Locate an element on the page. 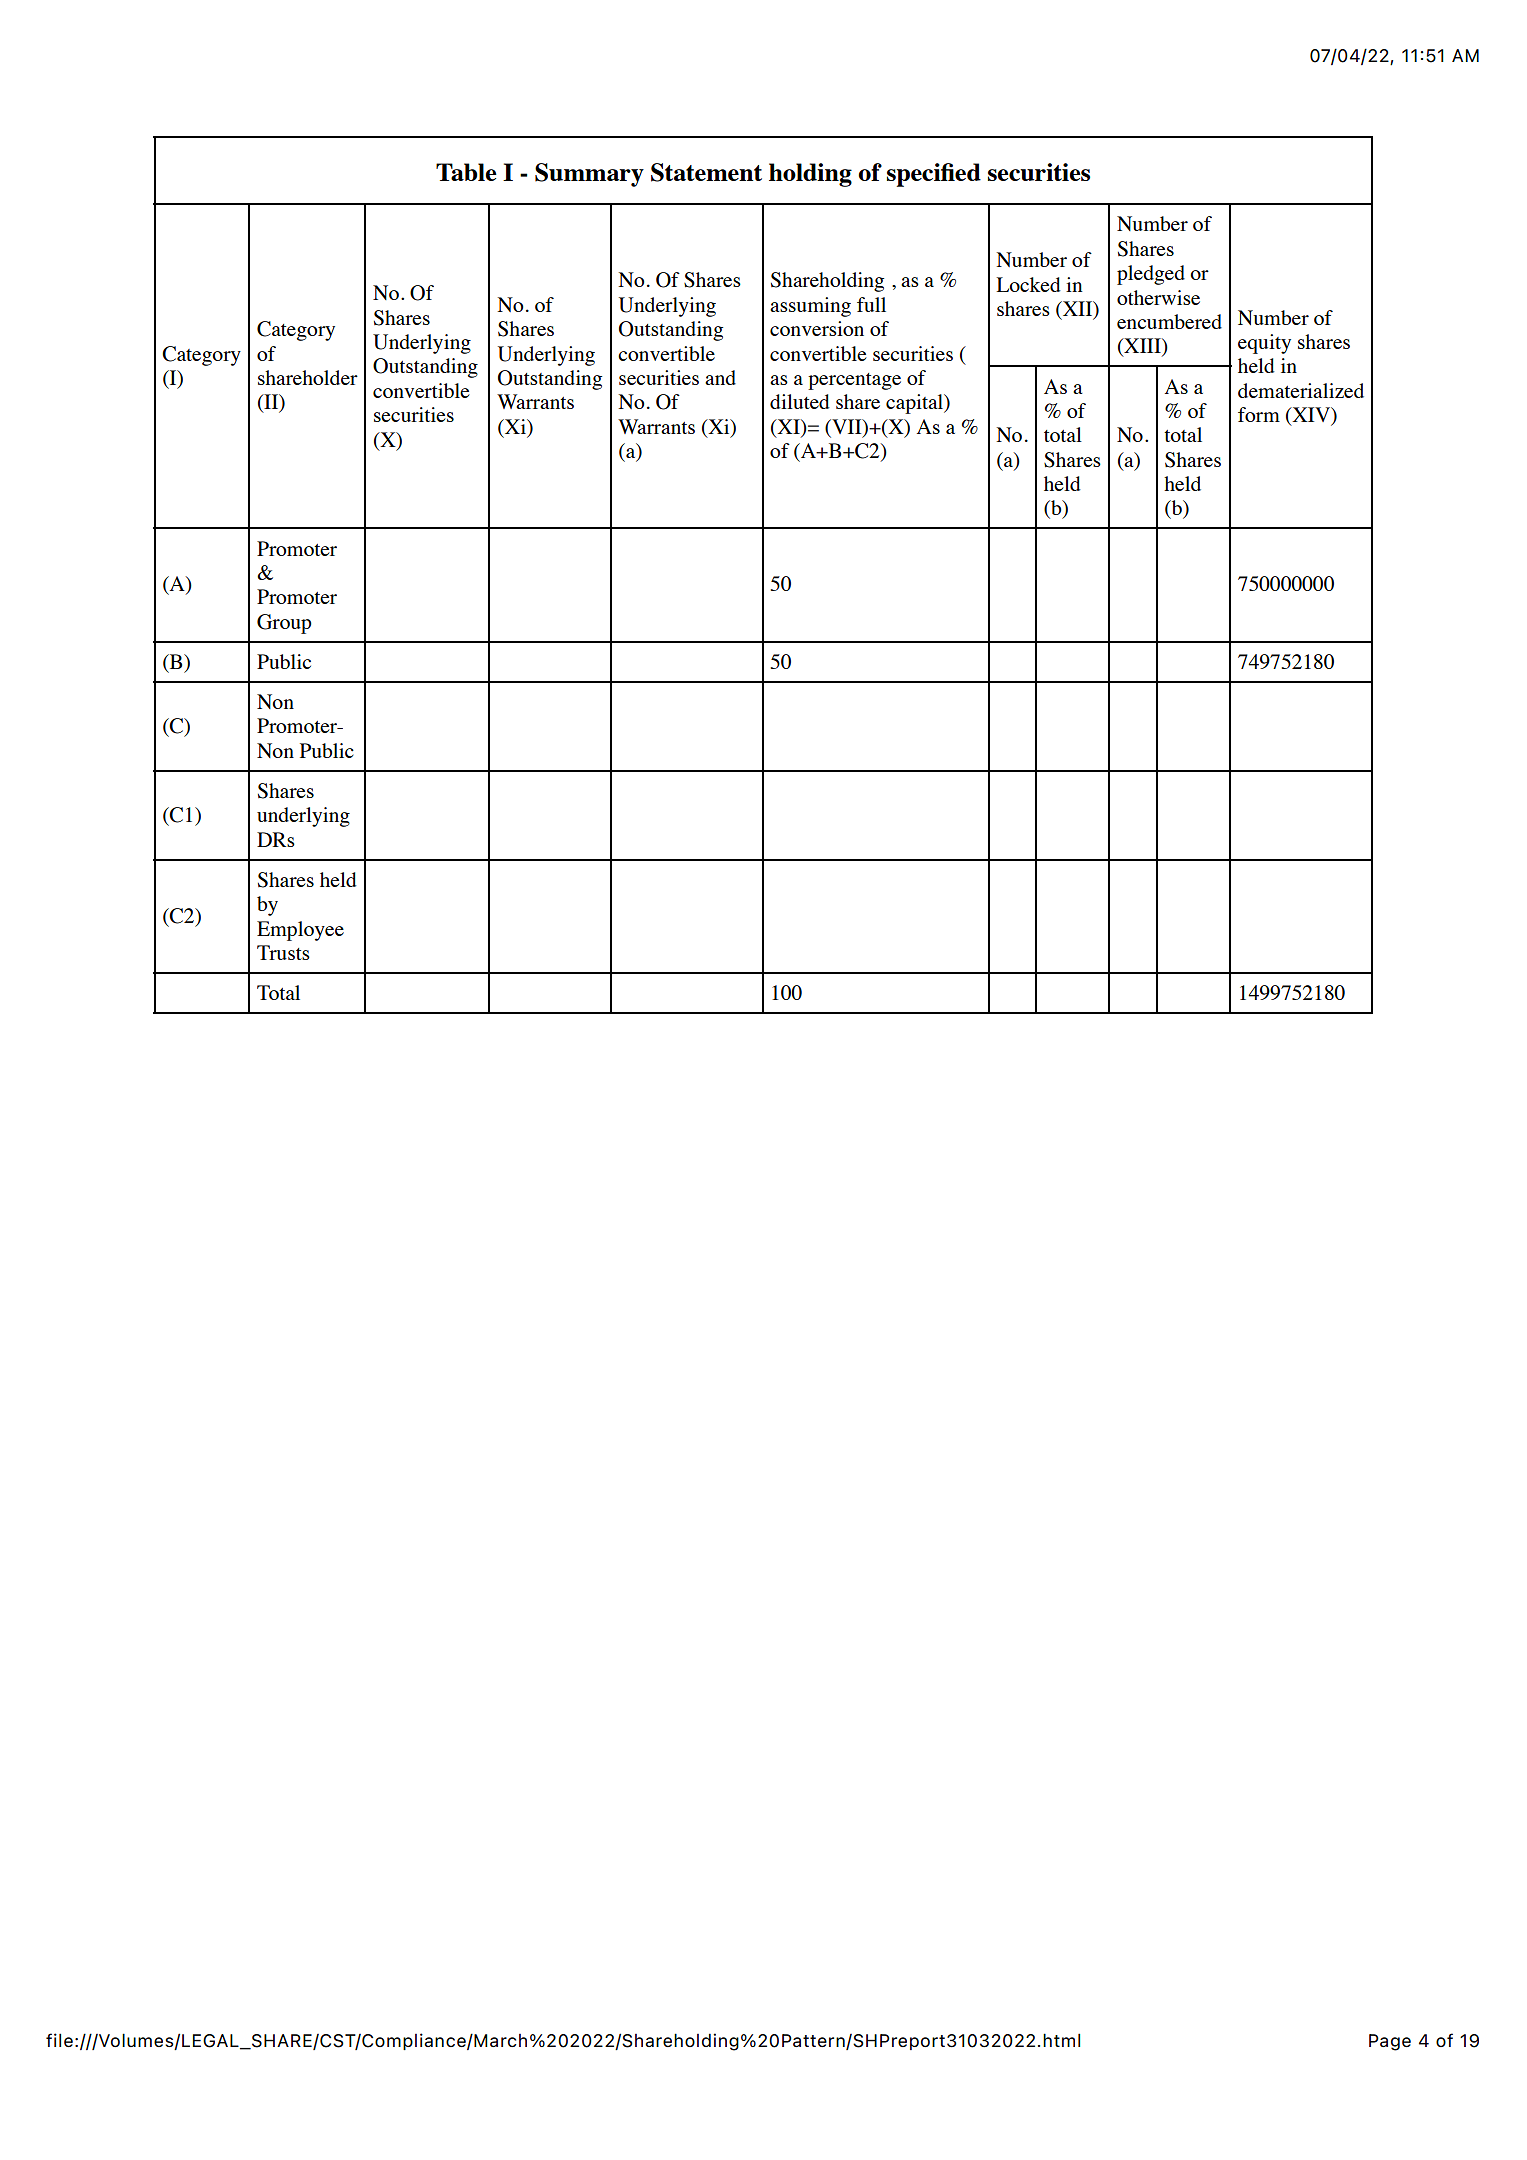 This page has width=1527, height=2160. equity is located at coordinates (1264, 344).
